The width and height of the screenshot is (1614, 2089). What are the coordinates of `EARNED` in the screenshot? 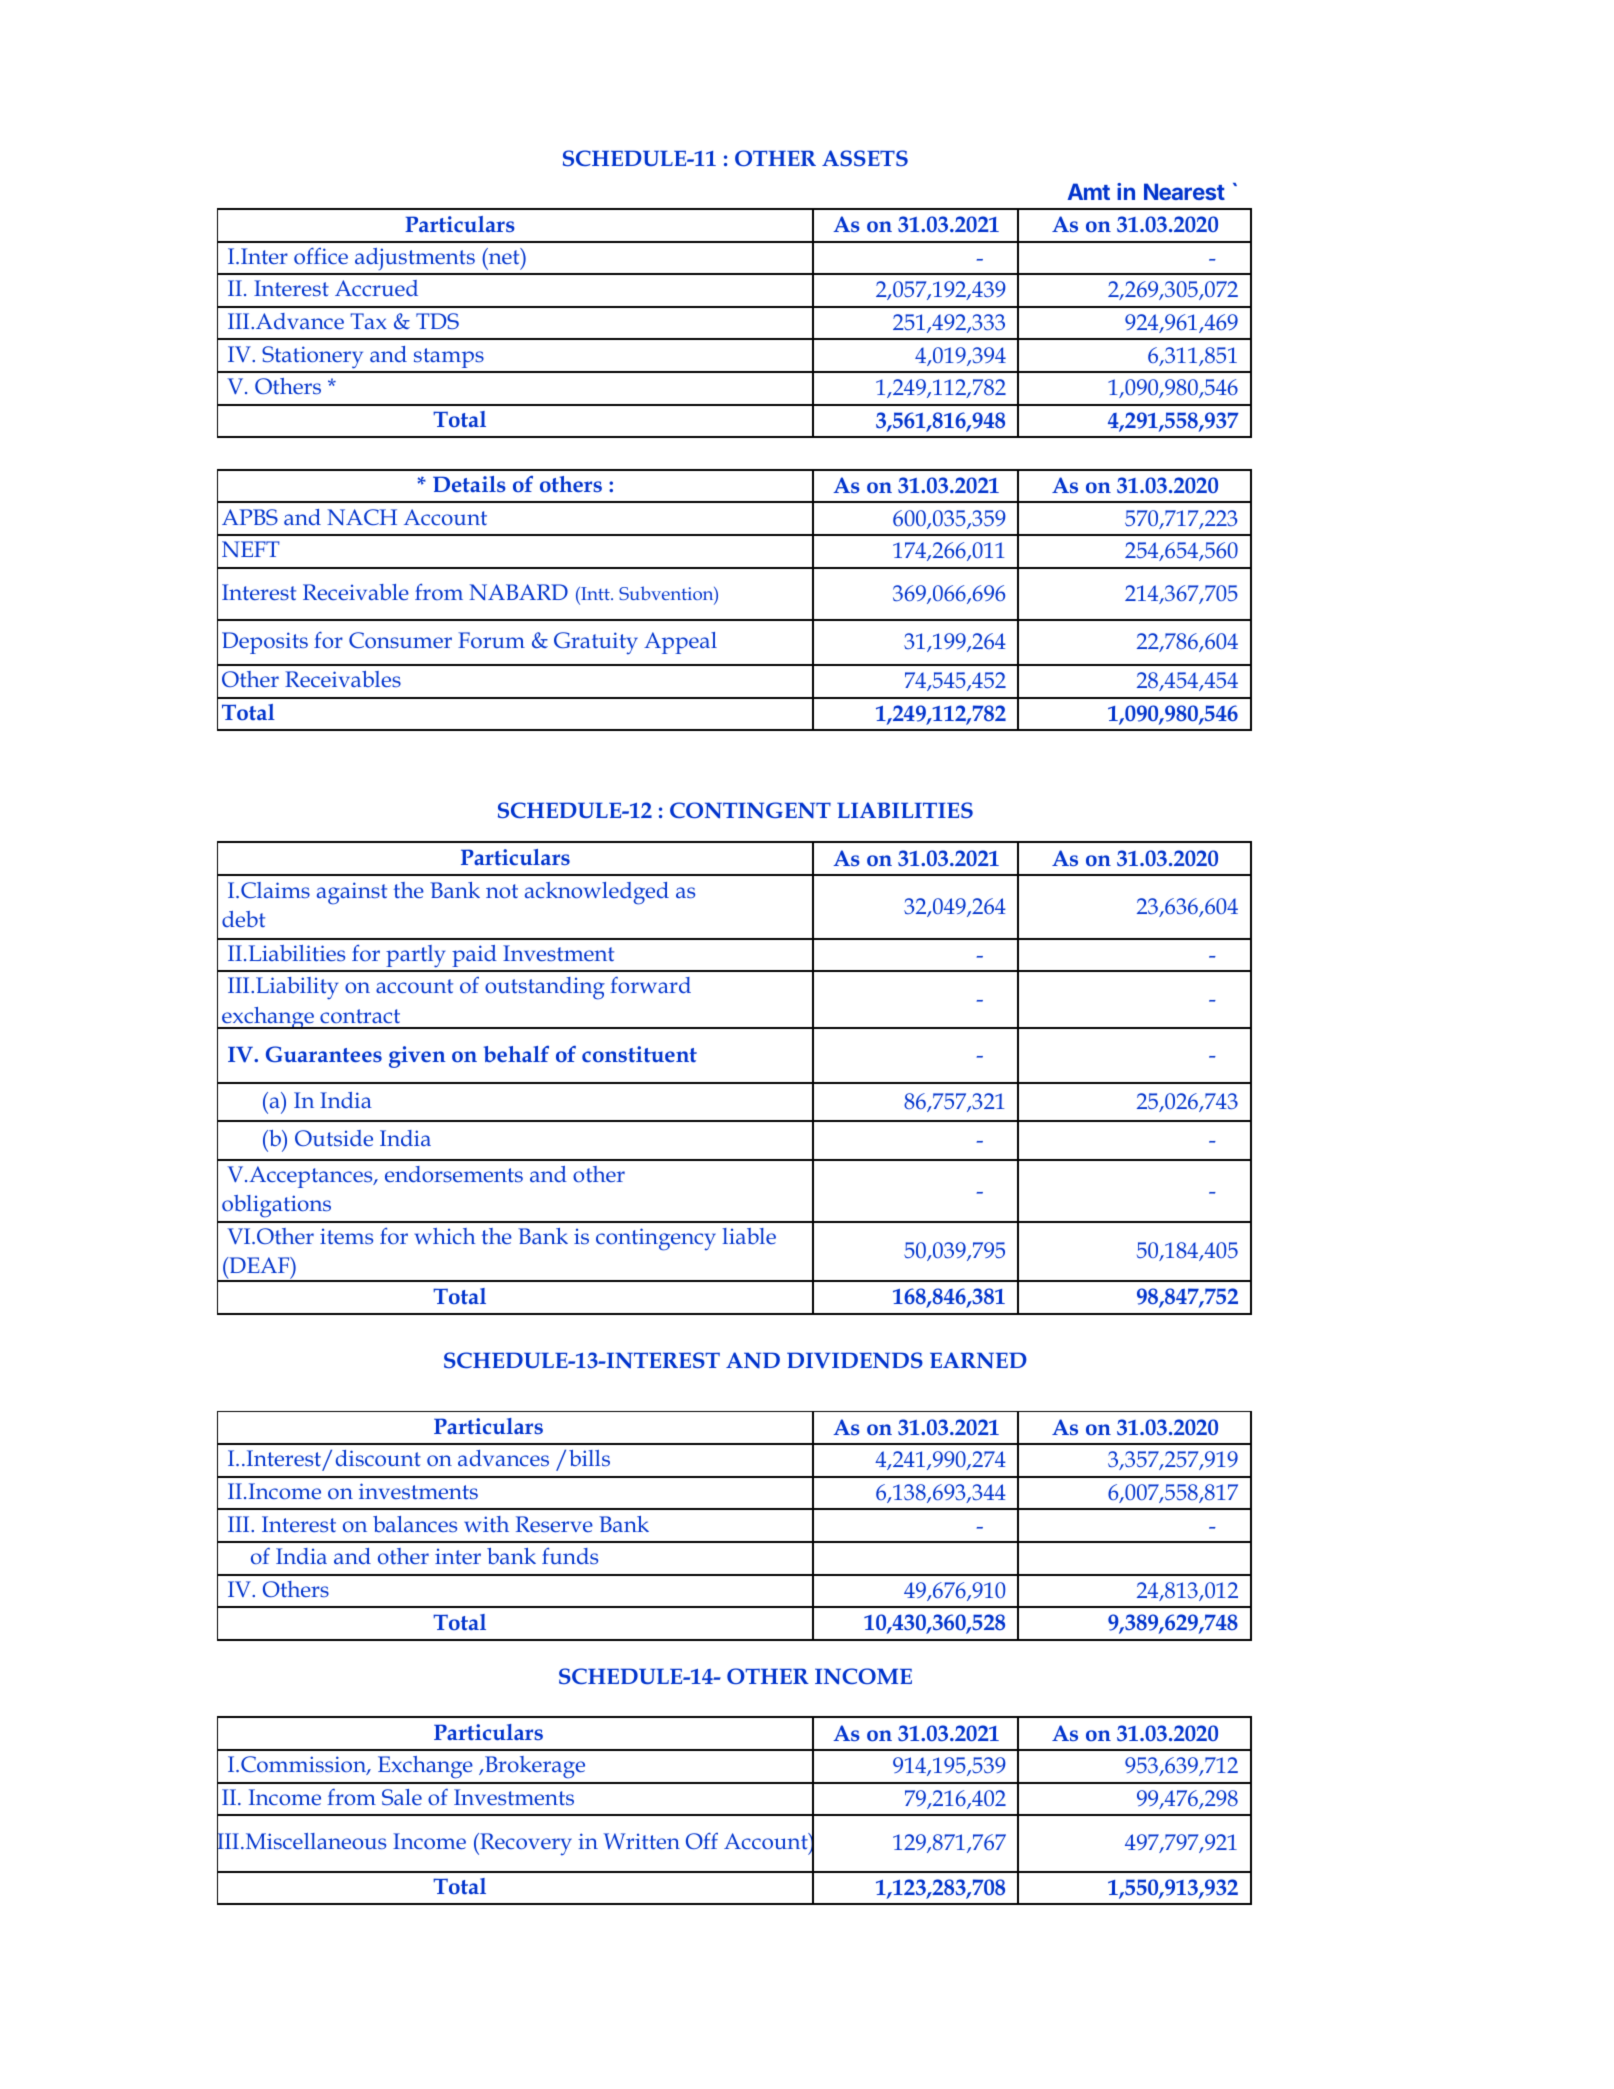 It's located at (978, 1360).
